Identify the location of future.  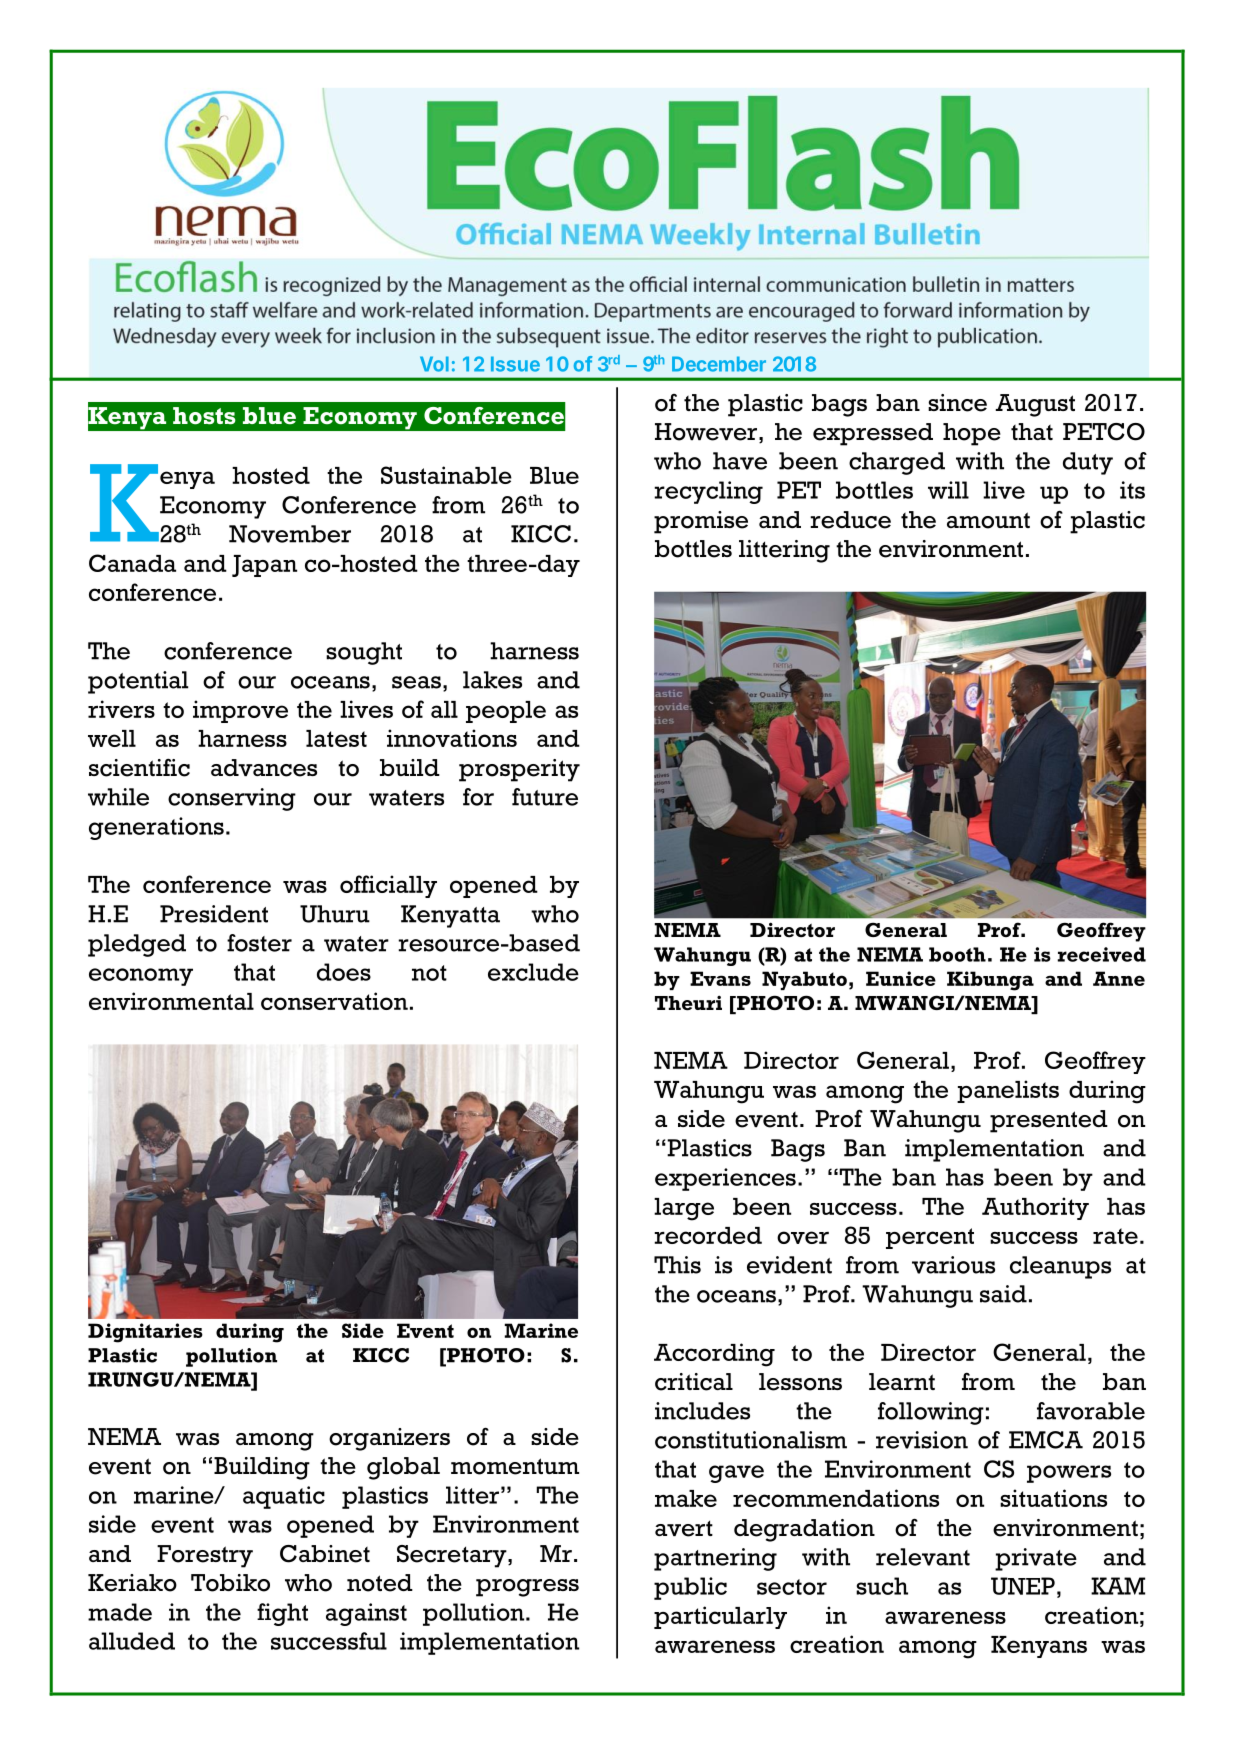
(545, 797).
